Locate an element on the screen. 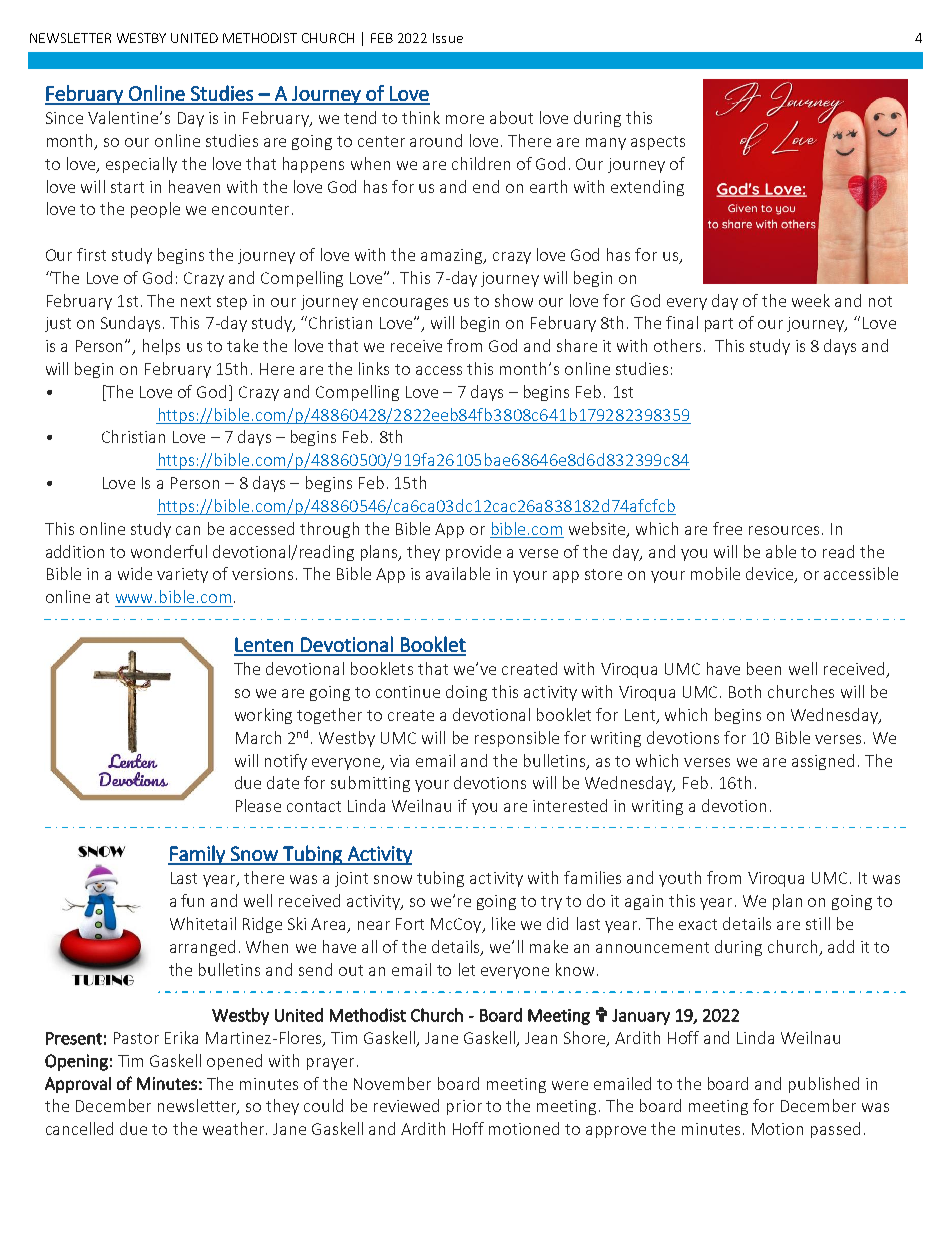 The image size is (952, 1233). Issue is located at coordinates (448, 38).
